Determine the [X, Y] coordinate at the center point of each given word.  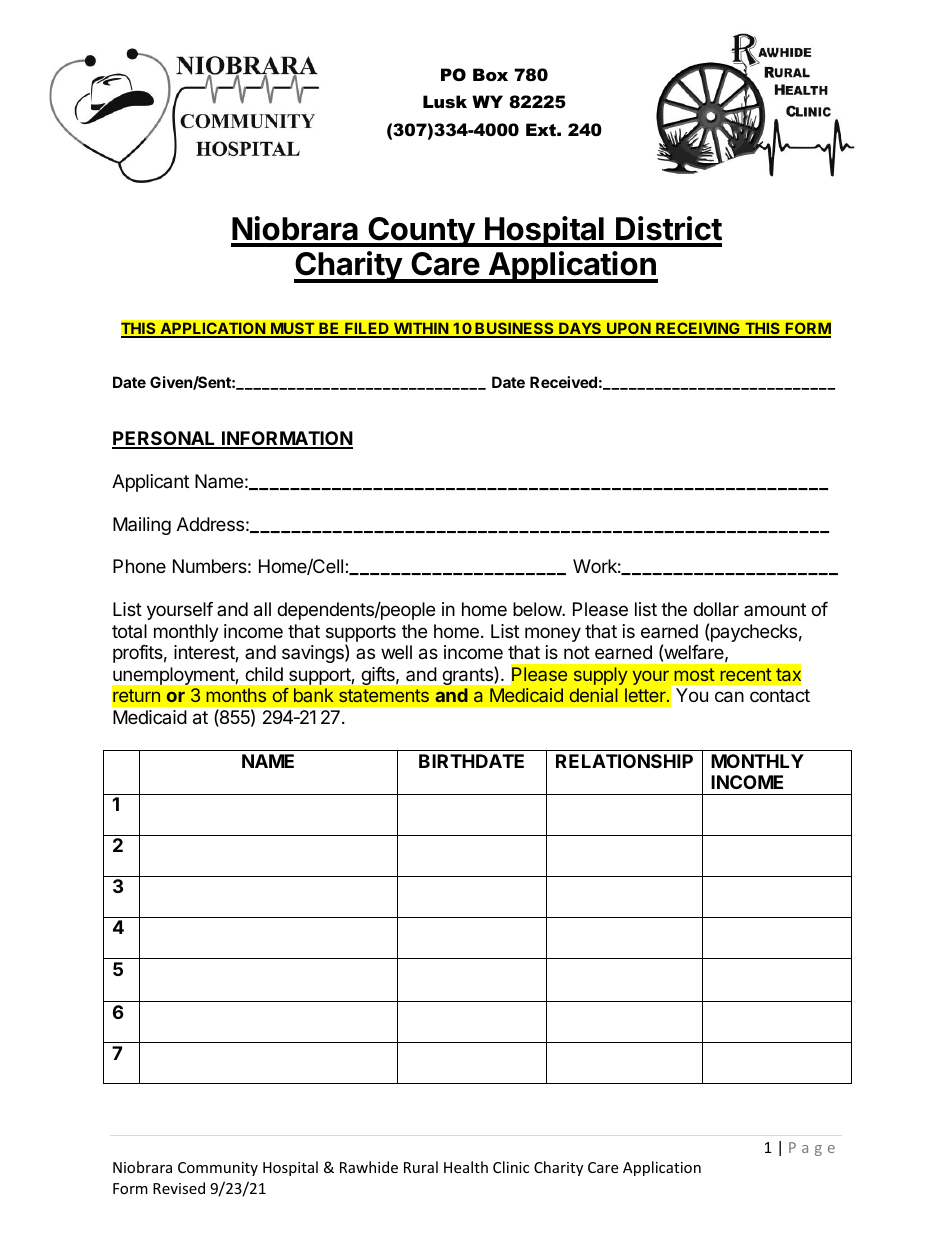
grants [468, 676]
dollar [716, 609]
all [262, 609]
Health [466, 1167]
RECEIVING [698, 329]
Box [490, 74]
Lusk [445, 101]
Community [218, 1169]
